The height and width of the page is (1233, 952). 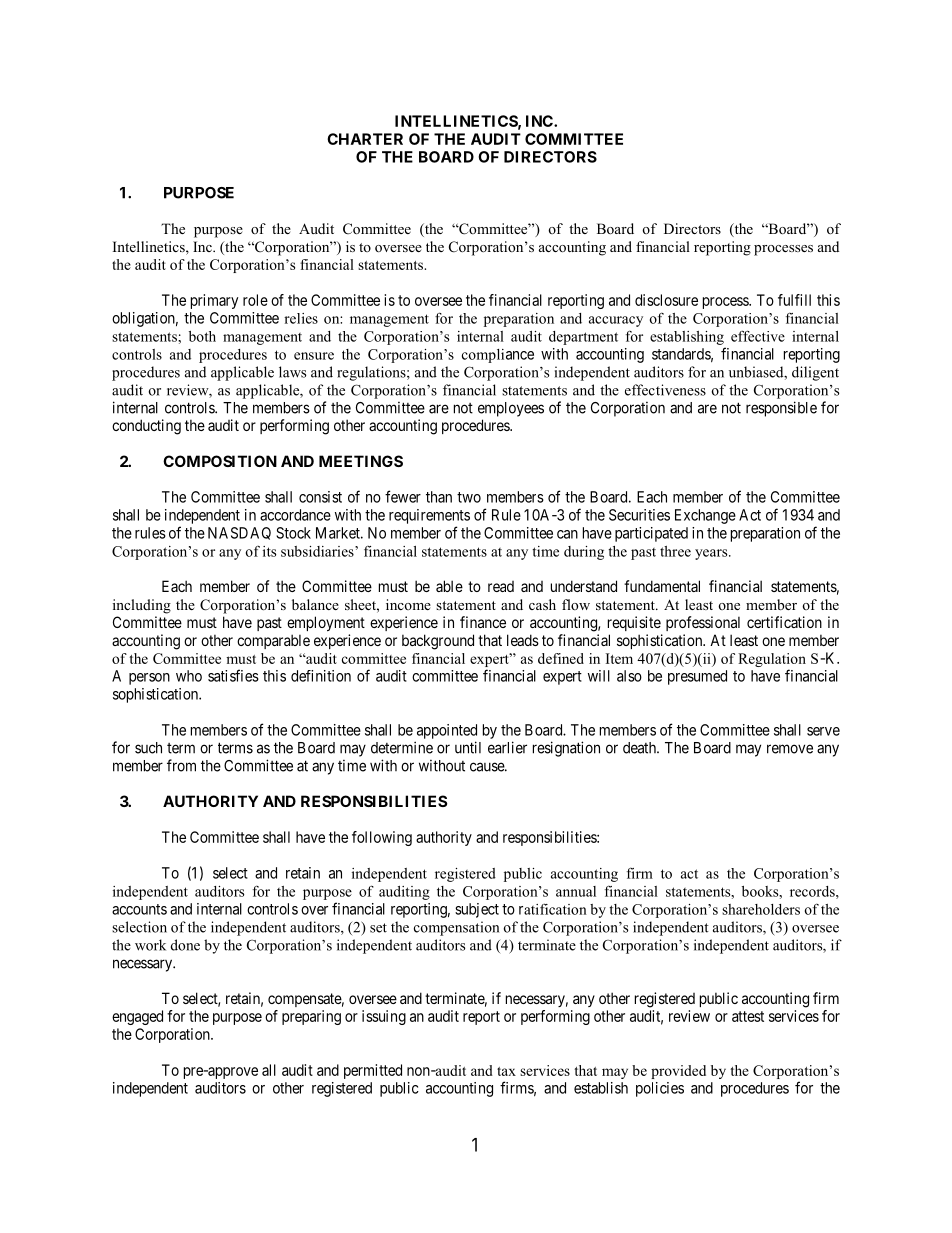 I want to click on finance, so click(x=483, y=622).
